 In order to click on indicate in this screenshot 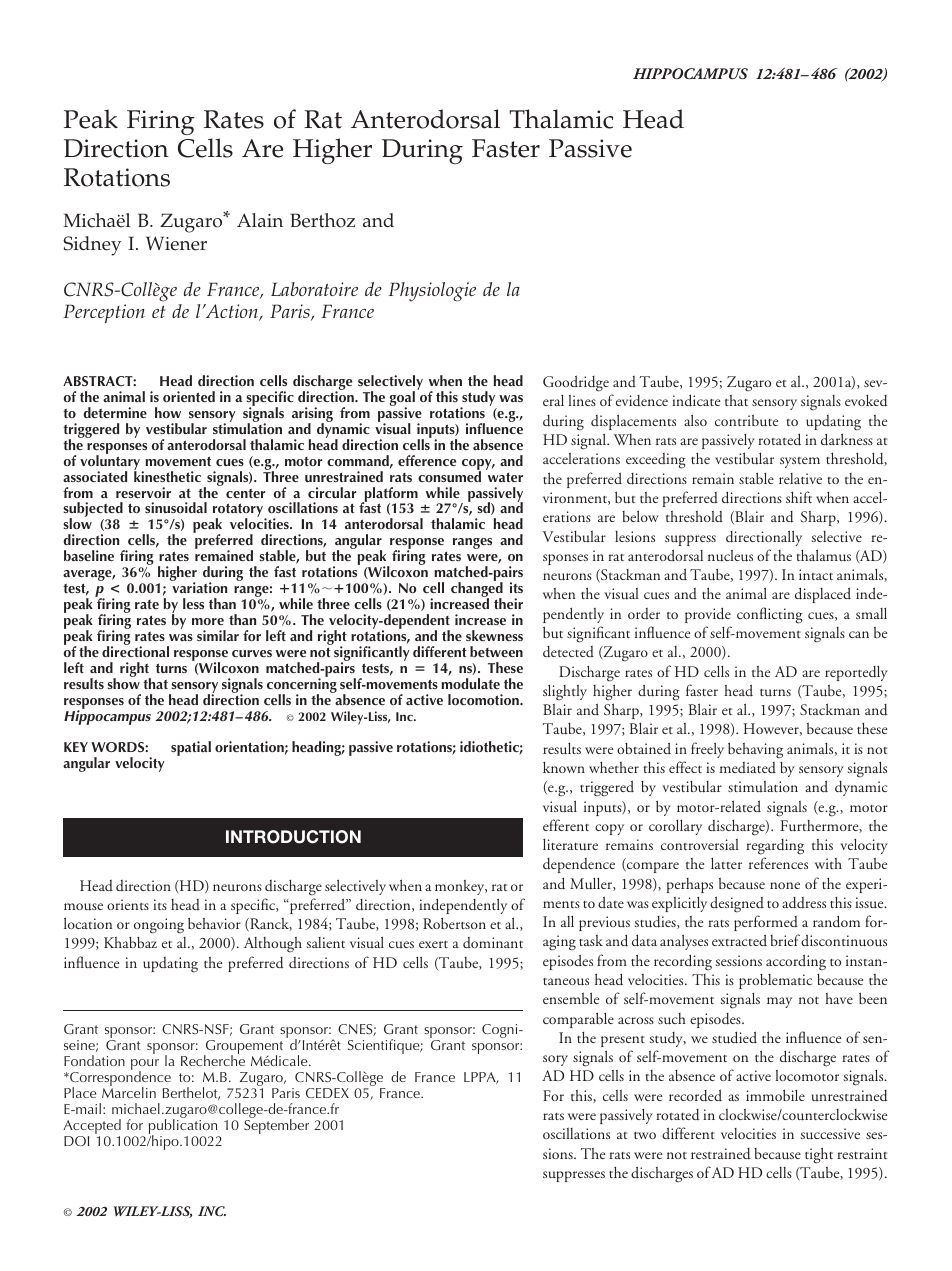, I will do `click(696, 400)`.
